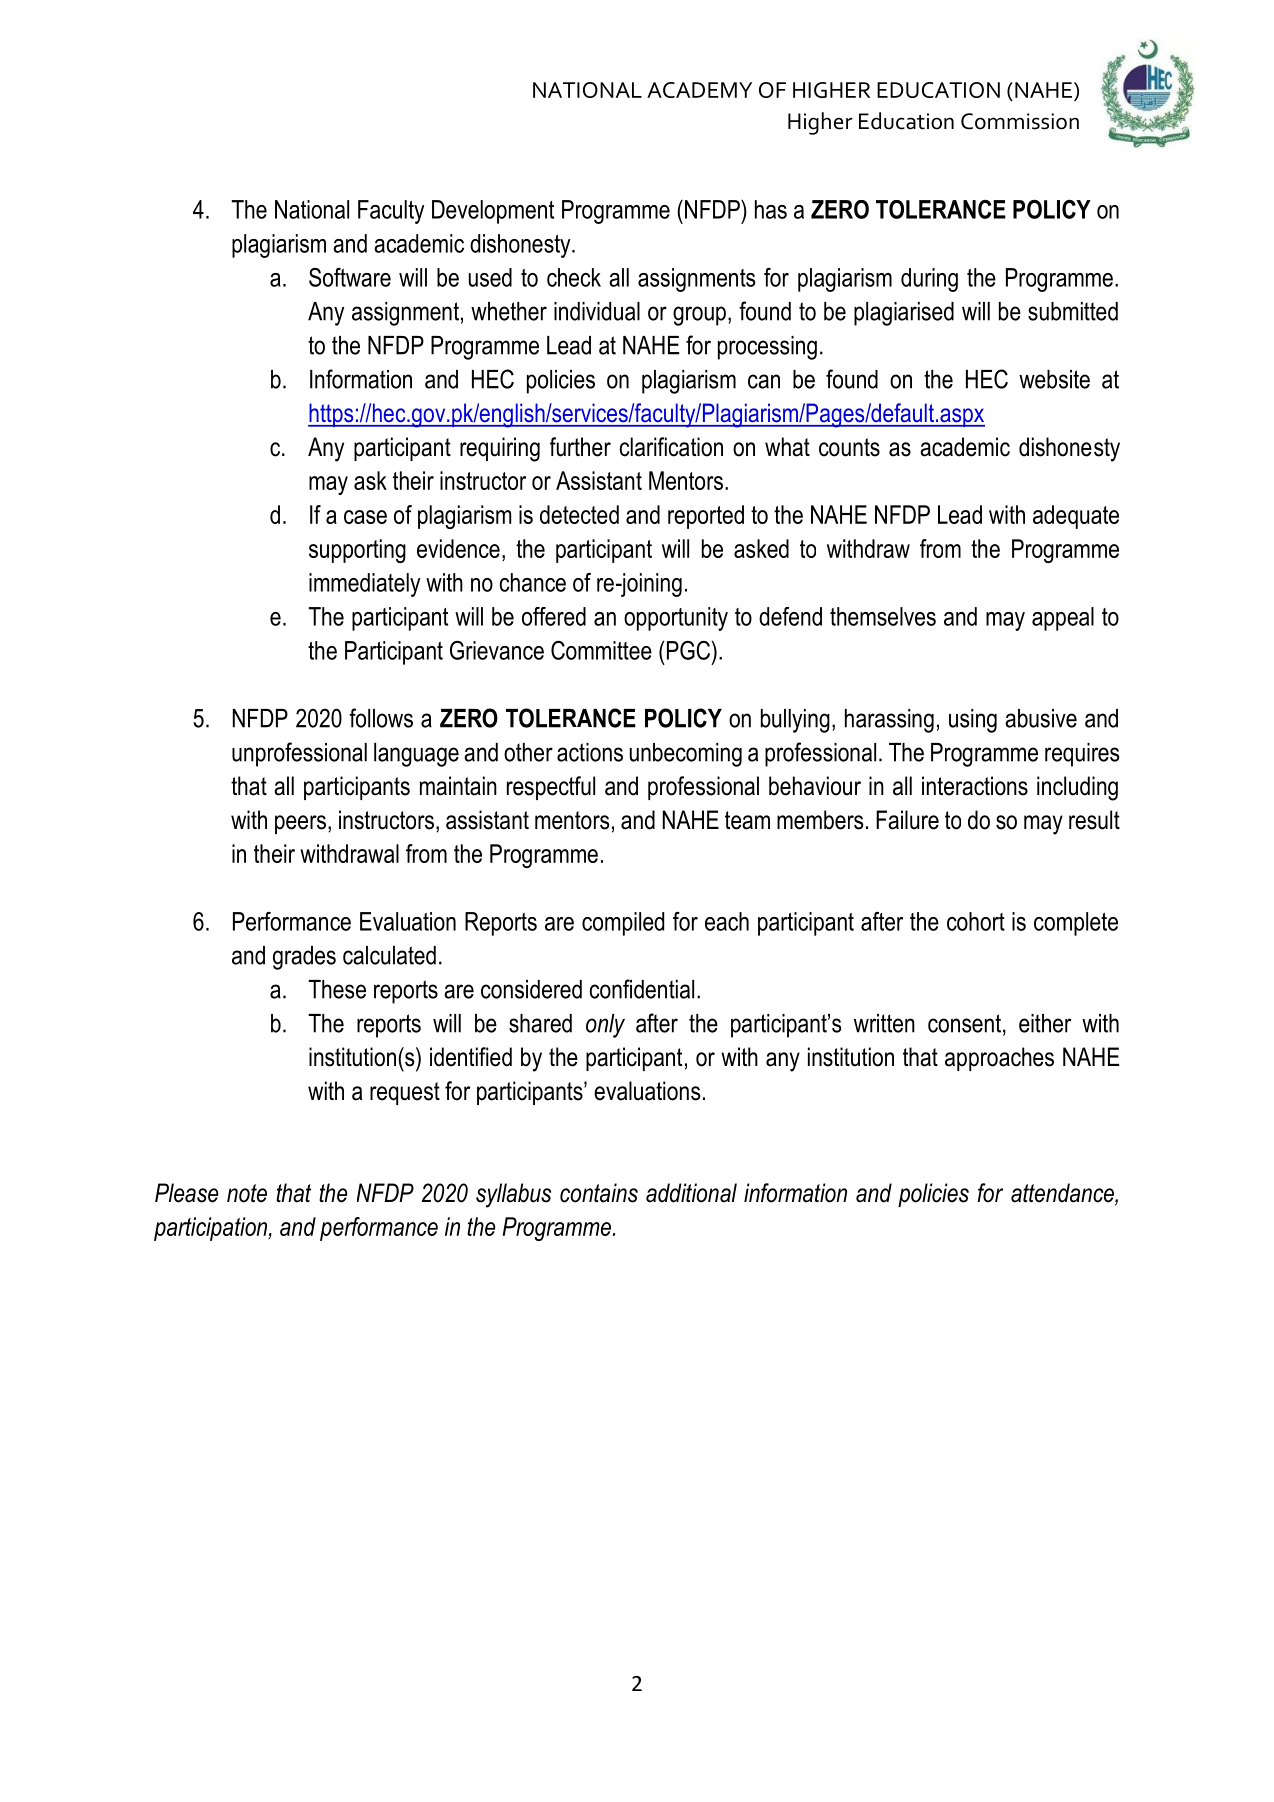  I want to click on peers, so click(300, 824).
